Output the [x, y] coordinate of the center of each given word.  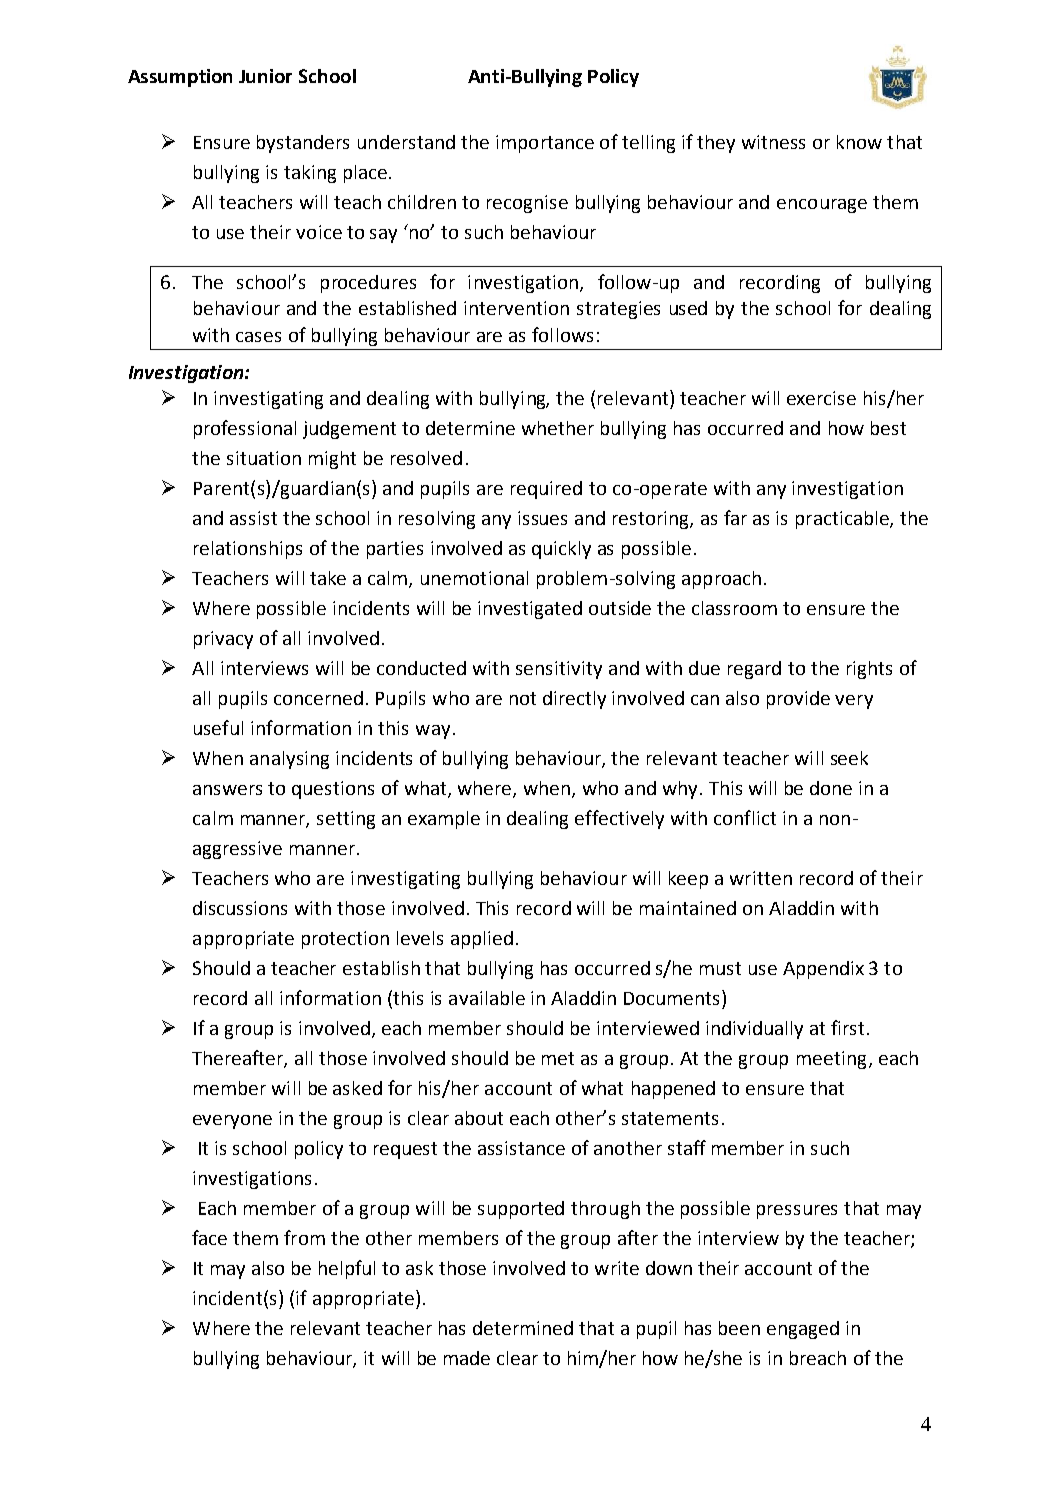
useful [218, 727]
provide [798, 700]
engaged [803, 1330]
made [467, 1358]
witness [773, 142]
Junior [265, 76]
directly [574, 700]
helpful [347, 1269]
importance [545, 144]
